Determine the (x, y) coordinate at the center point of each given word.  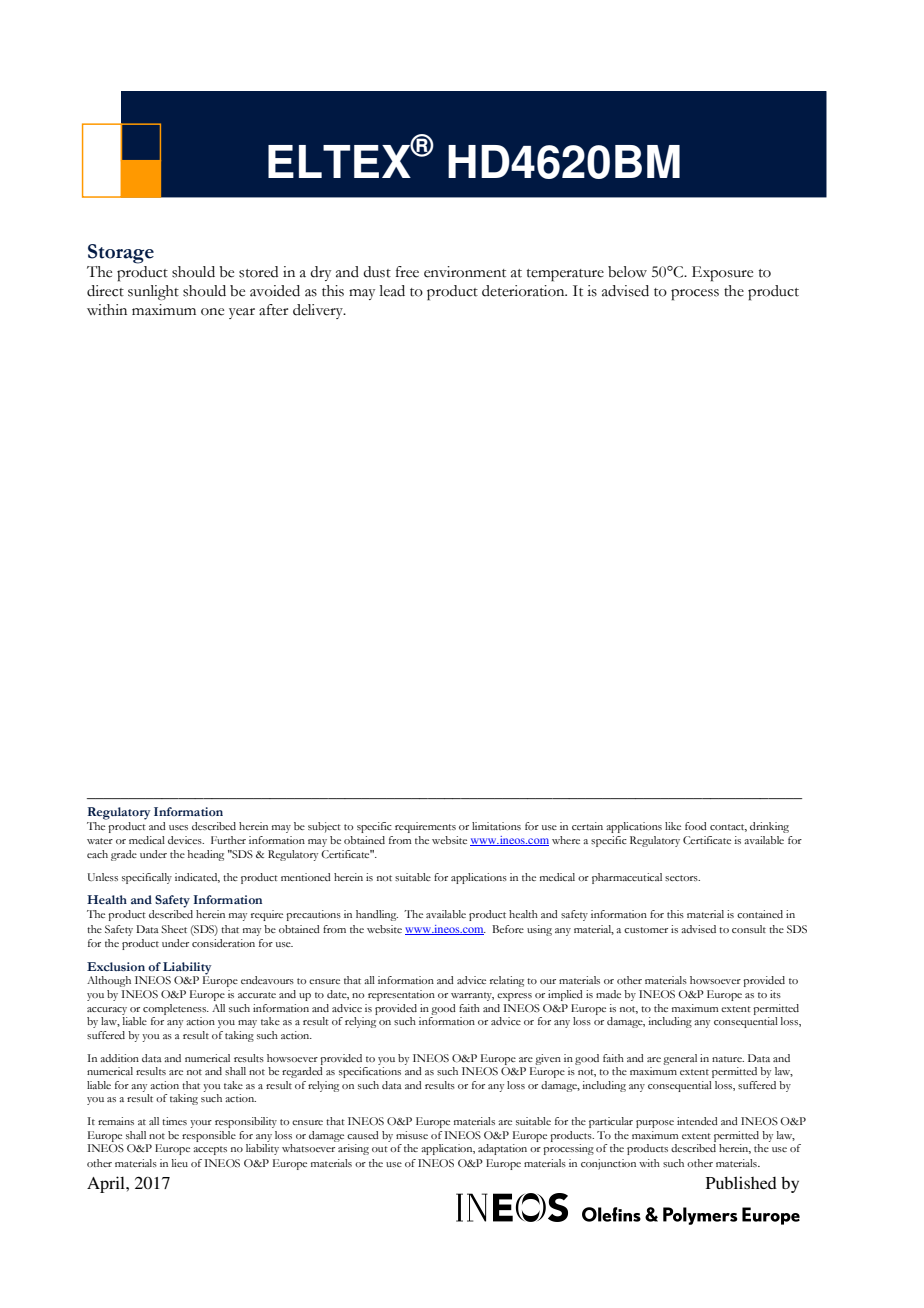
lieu (180, 1163)
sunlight (153, 292)
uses (178, 827)
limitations (496, 826)
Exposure (722, 274)
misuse (412, 1135)
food (696, 826)
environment (465, 272)
